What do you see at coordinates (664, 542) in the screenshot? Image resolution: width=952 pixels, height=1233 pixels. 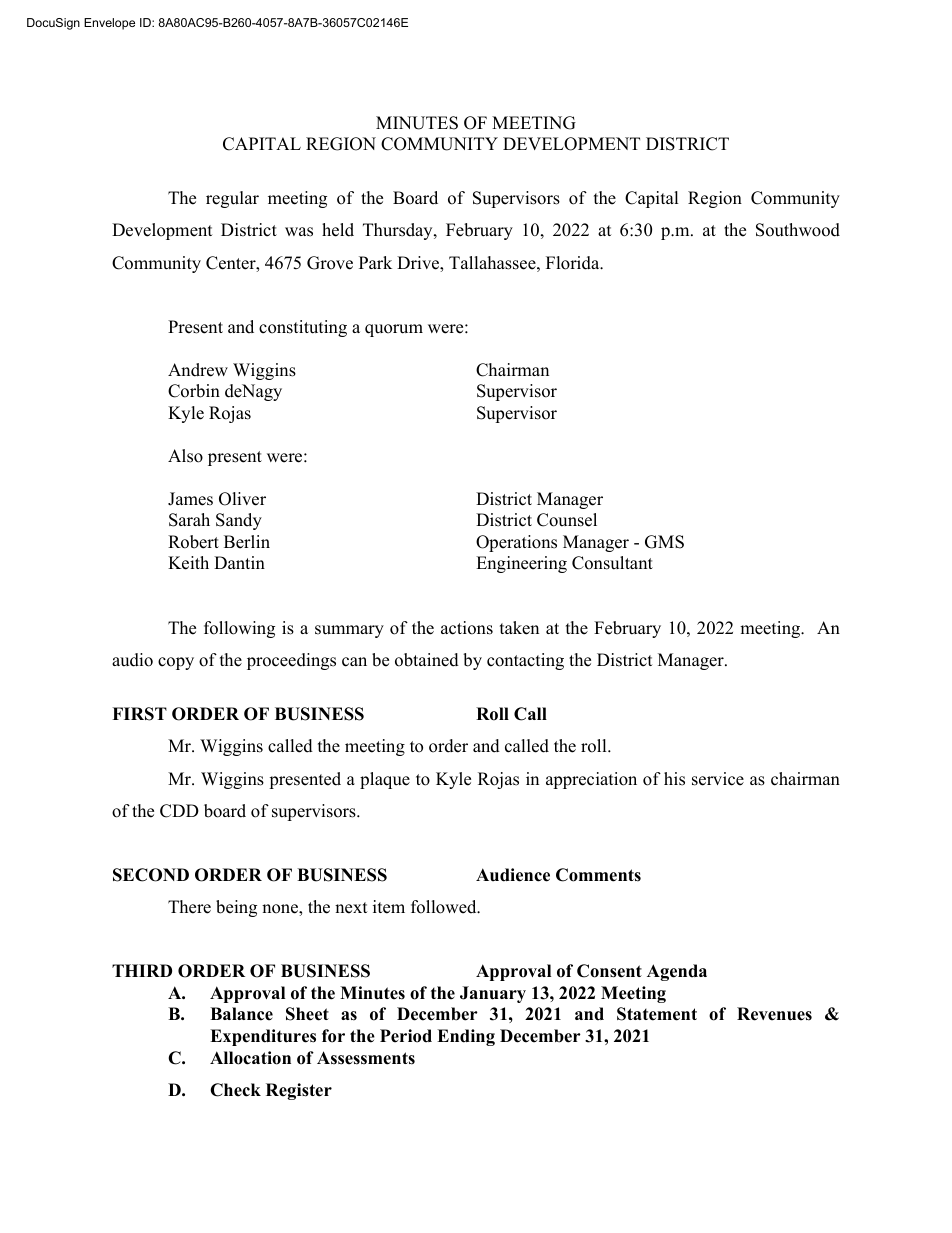 I see `GMS` at bounding box center [664, 542].
